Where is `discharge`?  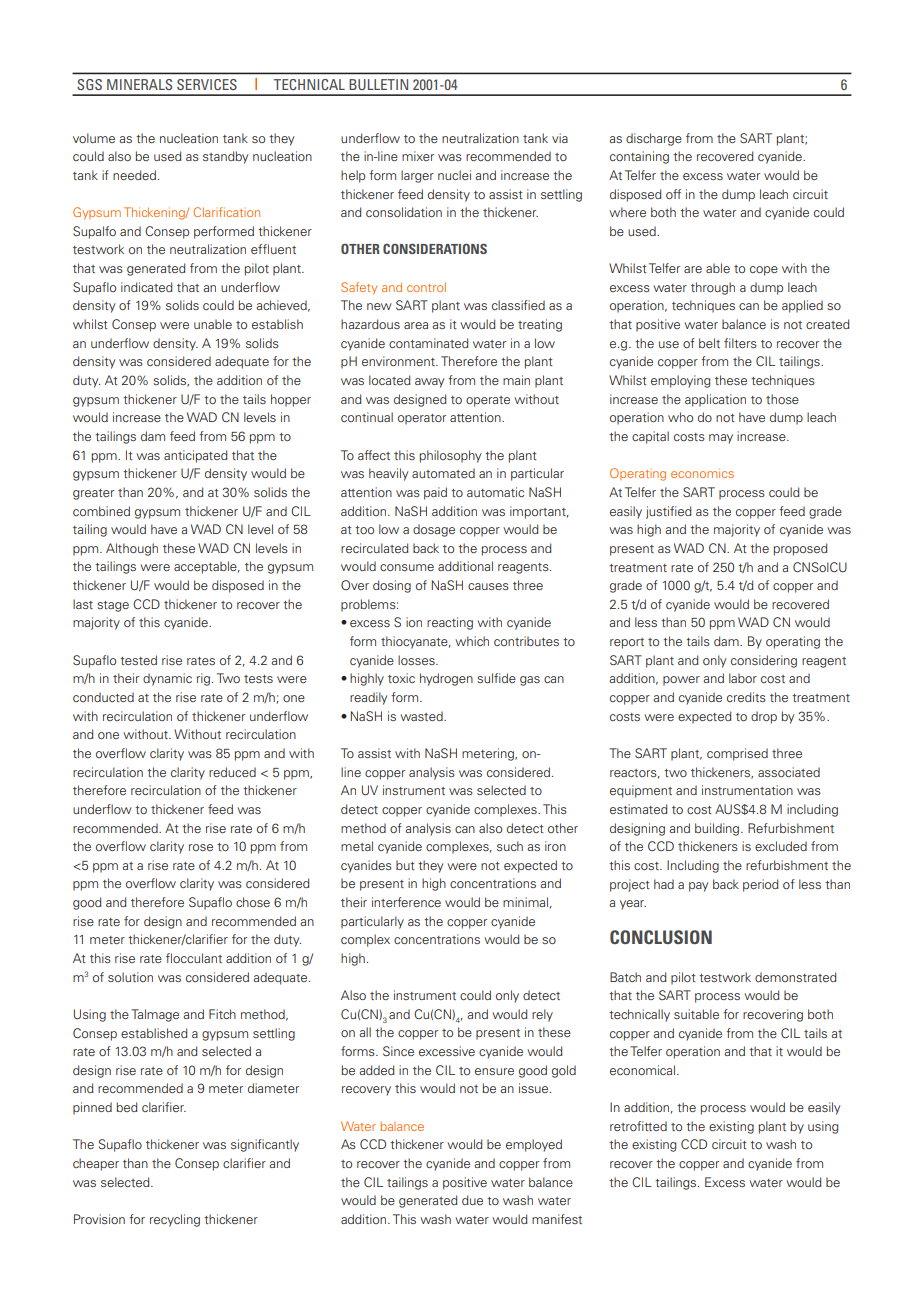
discharge is located at coordinates (654, 139).
